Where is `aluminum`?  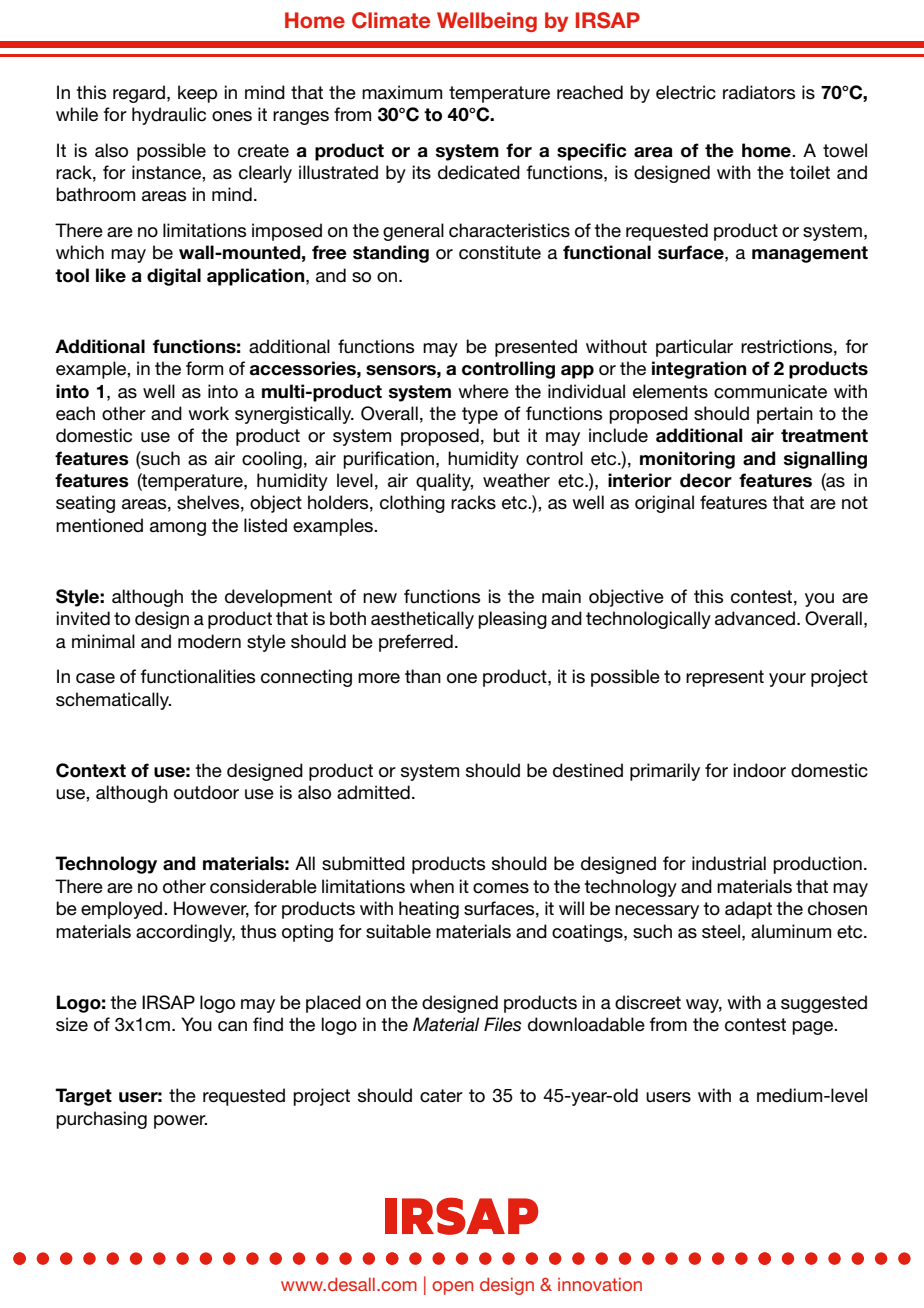 aluminum is located at coordinates (791, 931).
